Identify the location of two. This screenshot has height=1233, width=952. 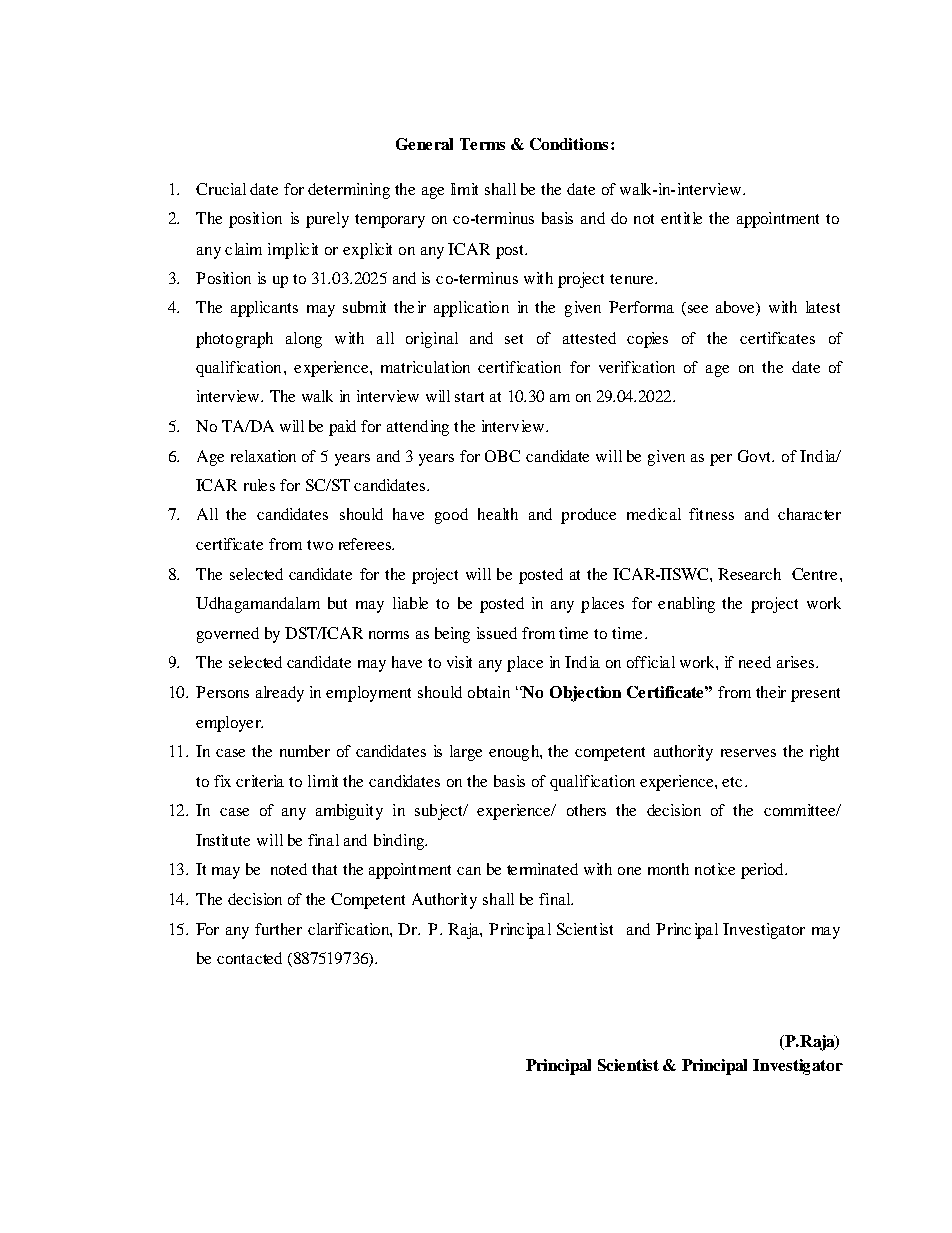
(320, 545).
